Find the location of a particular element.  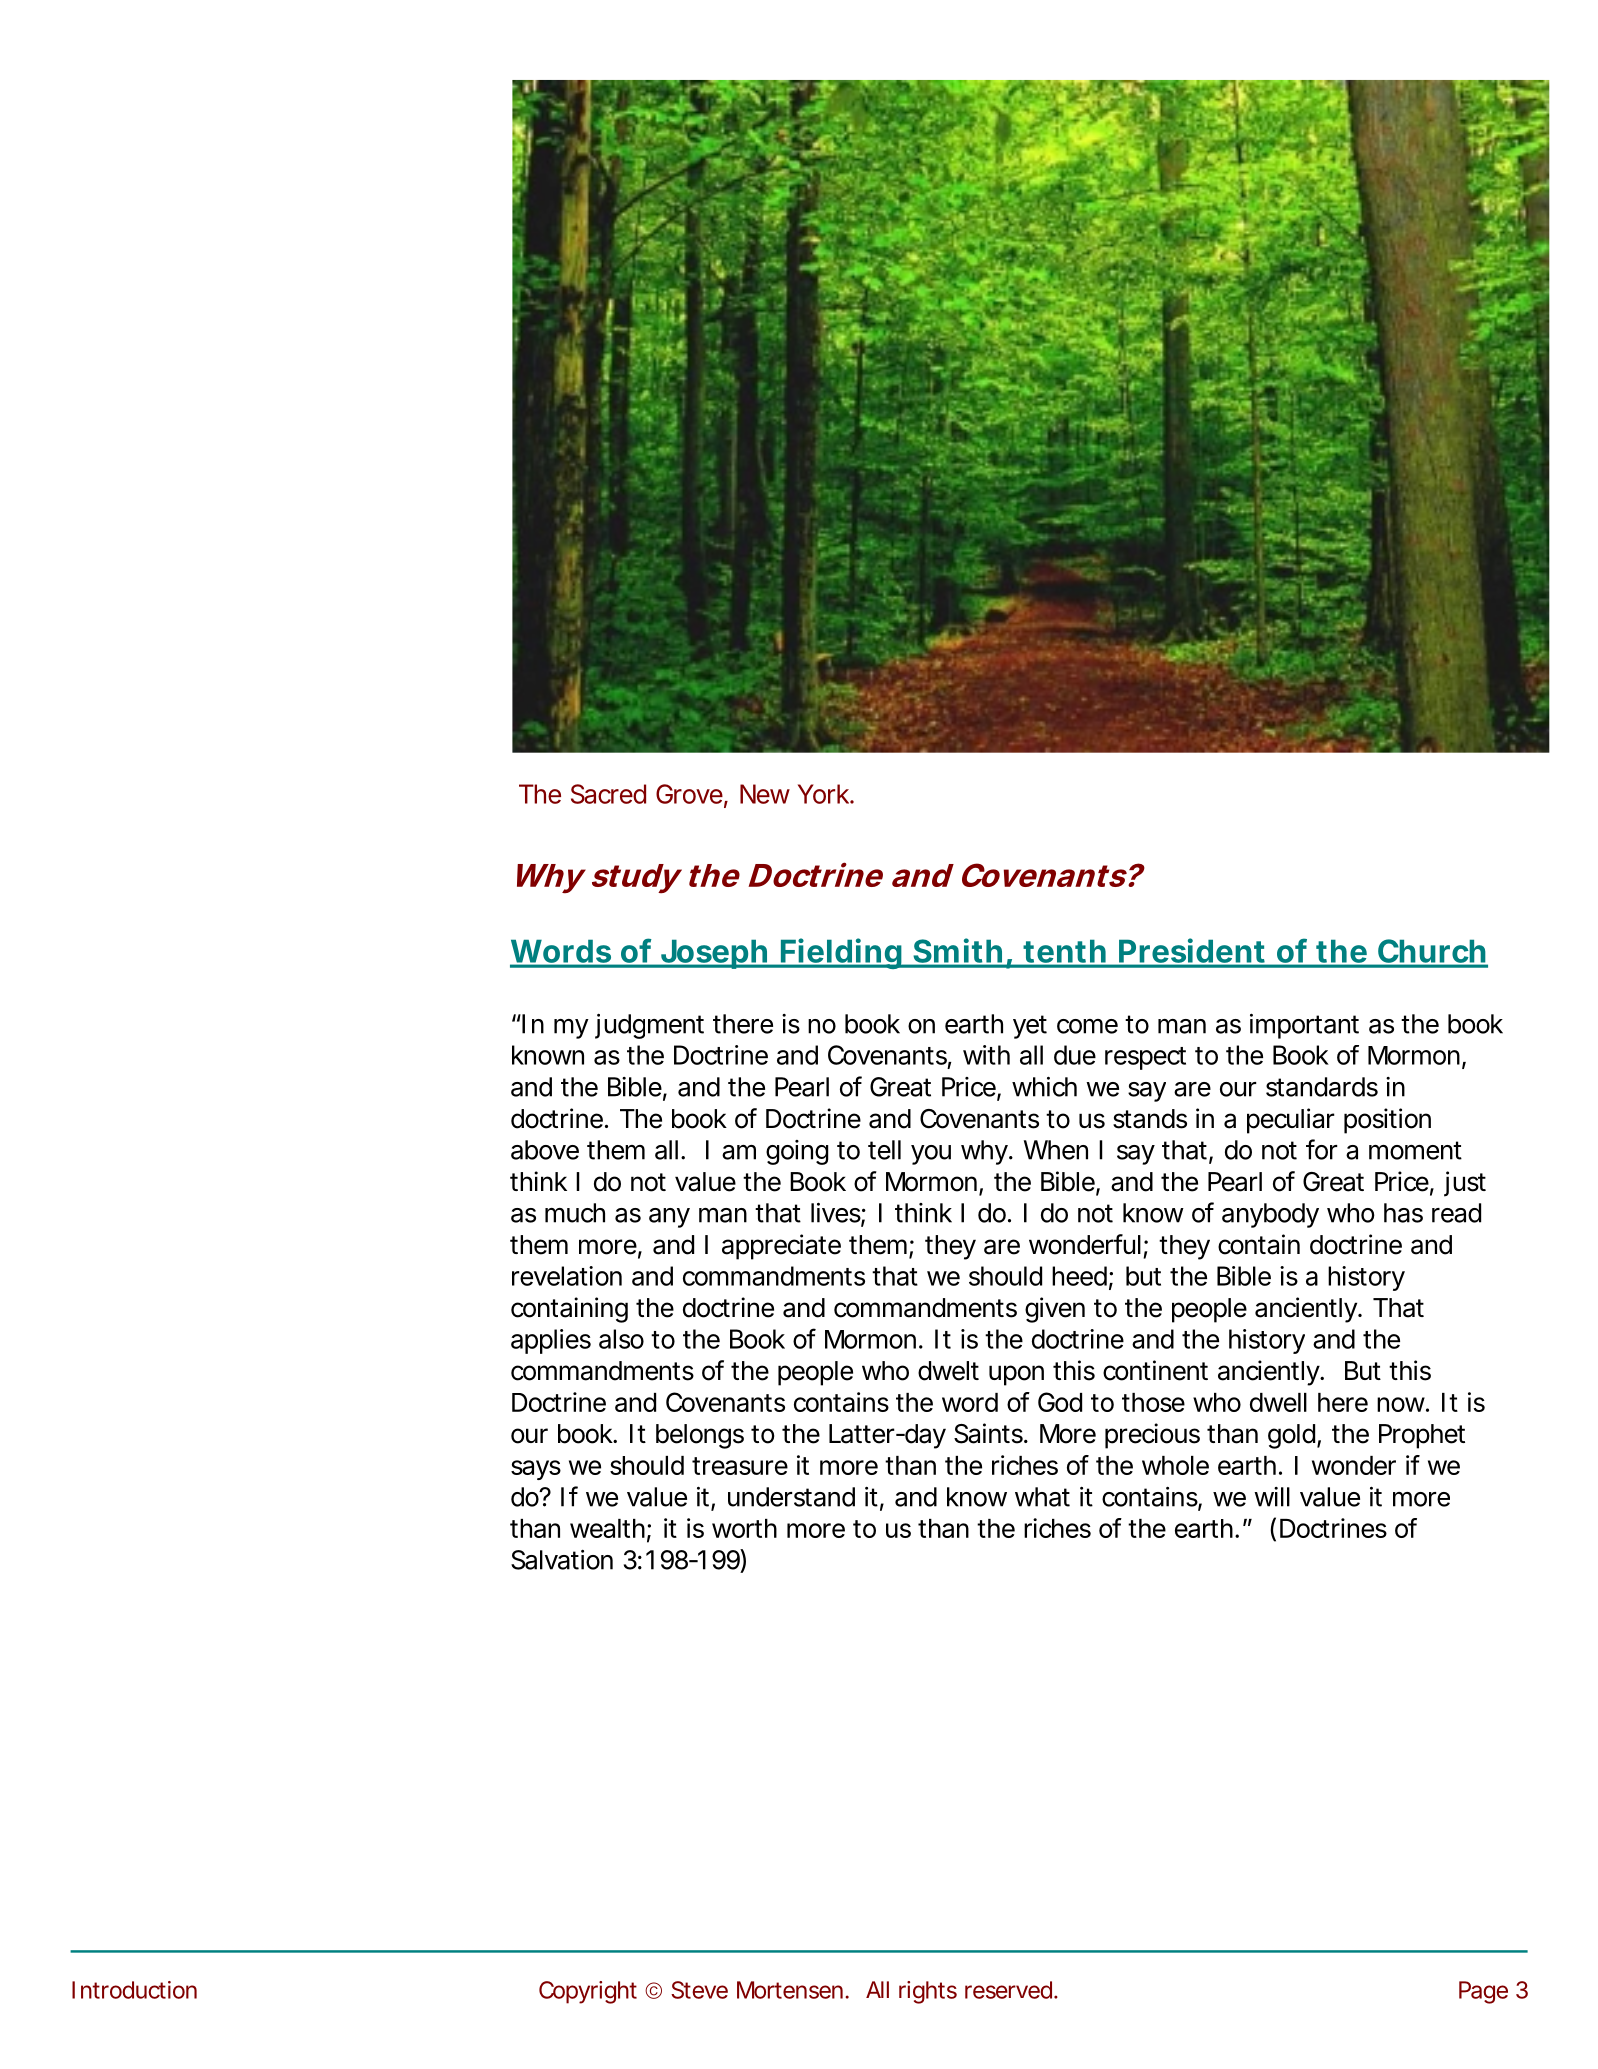

York is located at coordinates (826, 794).
